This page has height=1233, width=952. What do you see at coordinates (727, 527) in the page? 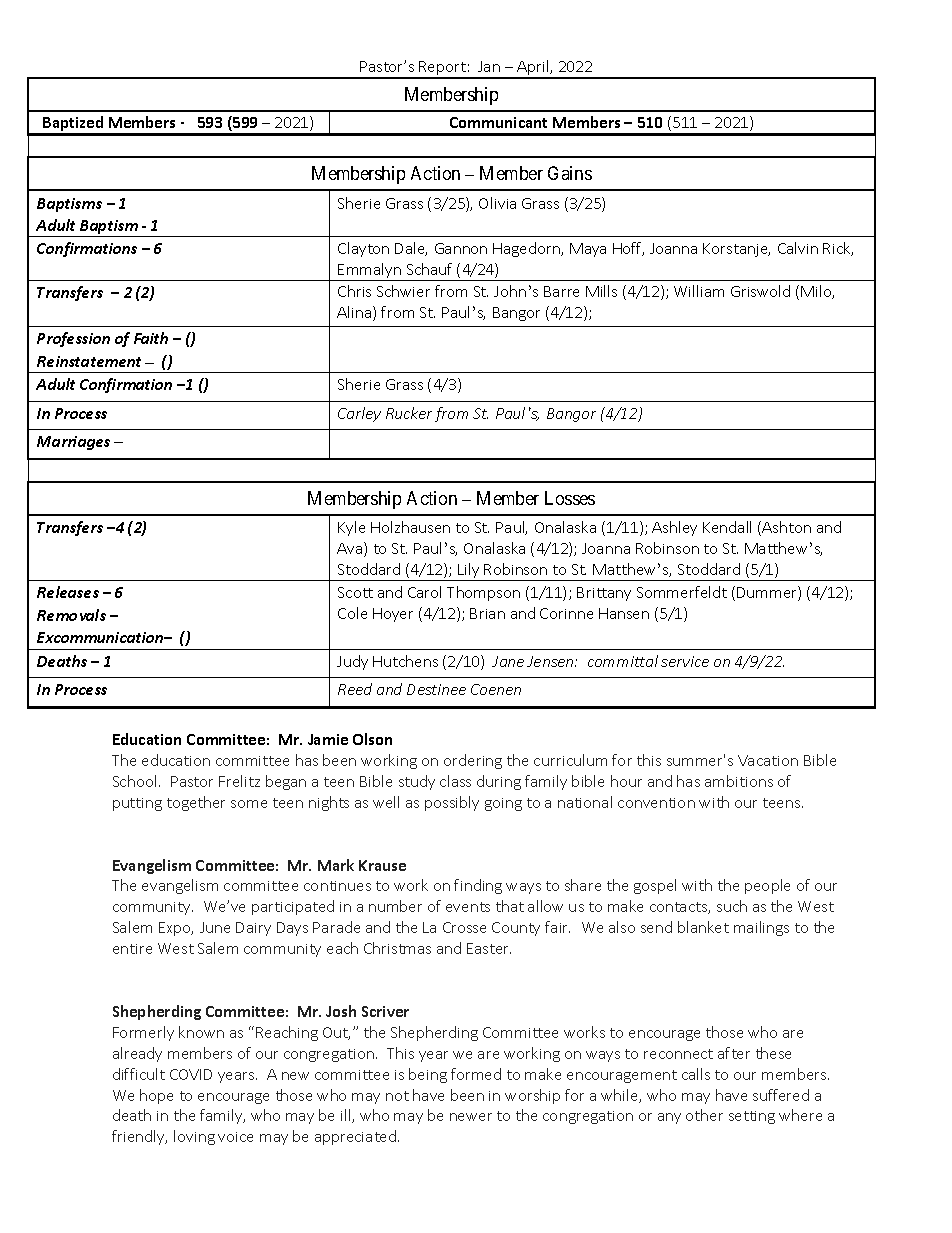
I see `Kendall` at bounding box center [727, 527].
